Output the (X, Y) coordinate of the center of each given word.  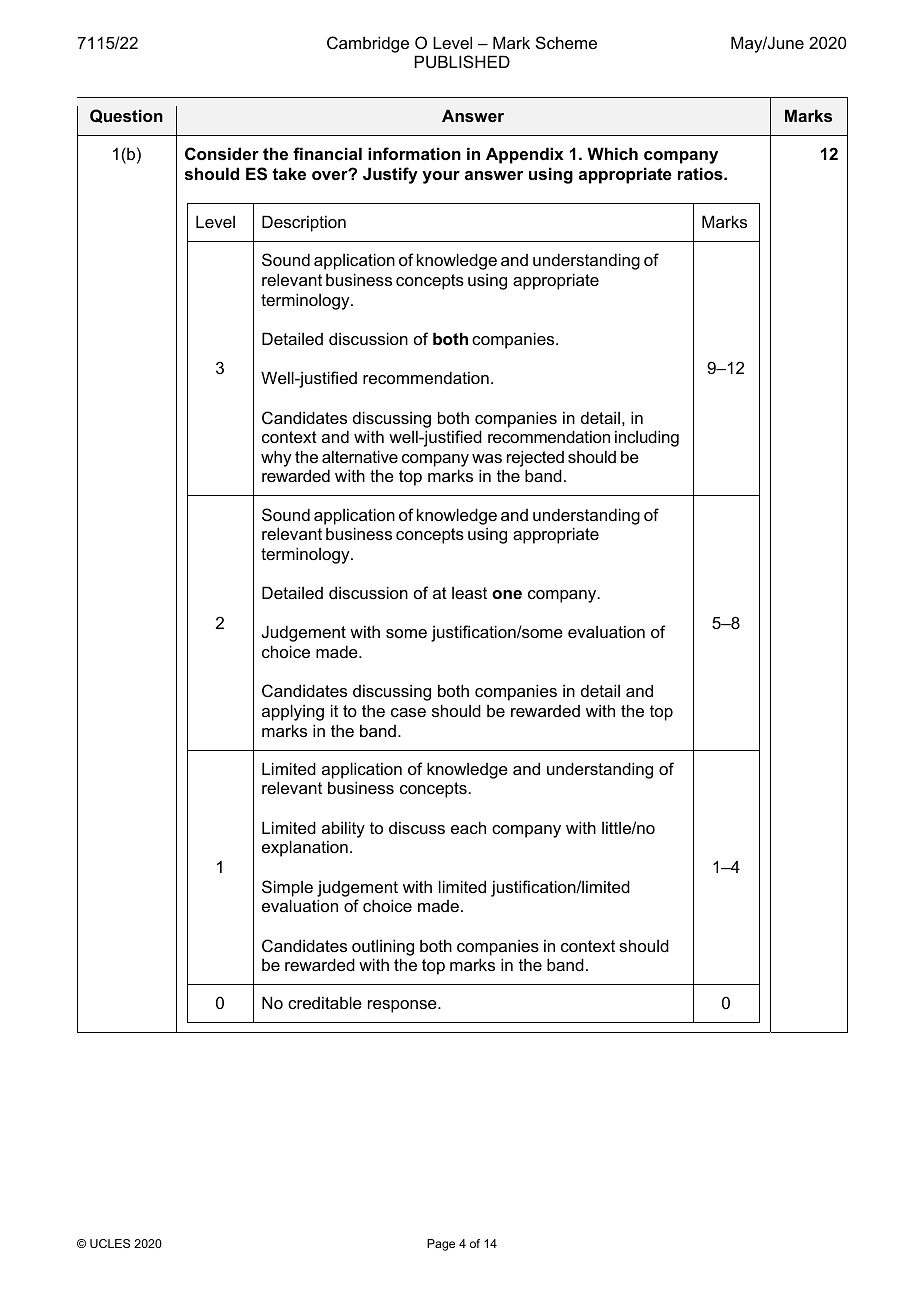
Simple (287, 888)
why (276, 458)
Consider (222, 153)
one (507, 594)
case (408, 712)
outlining (383, 947)
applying (293, 712)
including (647, 438)
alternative (360, 456)
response (403, 1006)
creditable (325, 1002)
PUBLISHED (462, 61)
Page (441, 1245)
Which (612, 153)
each (468, 827)
